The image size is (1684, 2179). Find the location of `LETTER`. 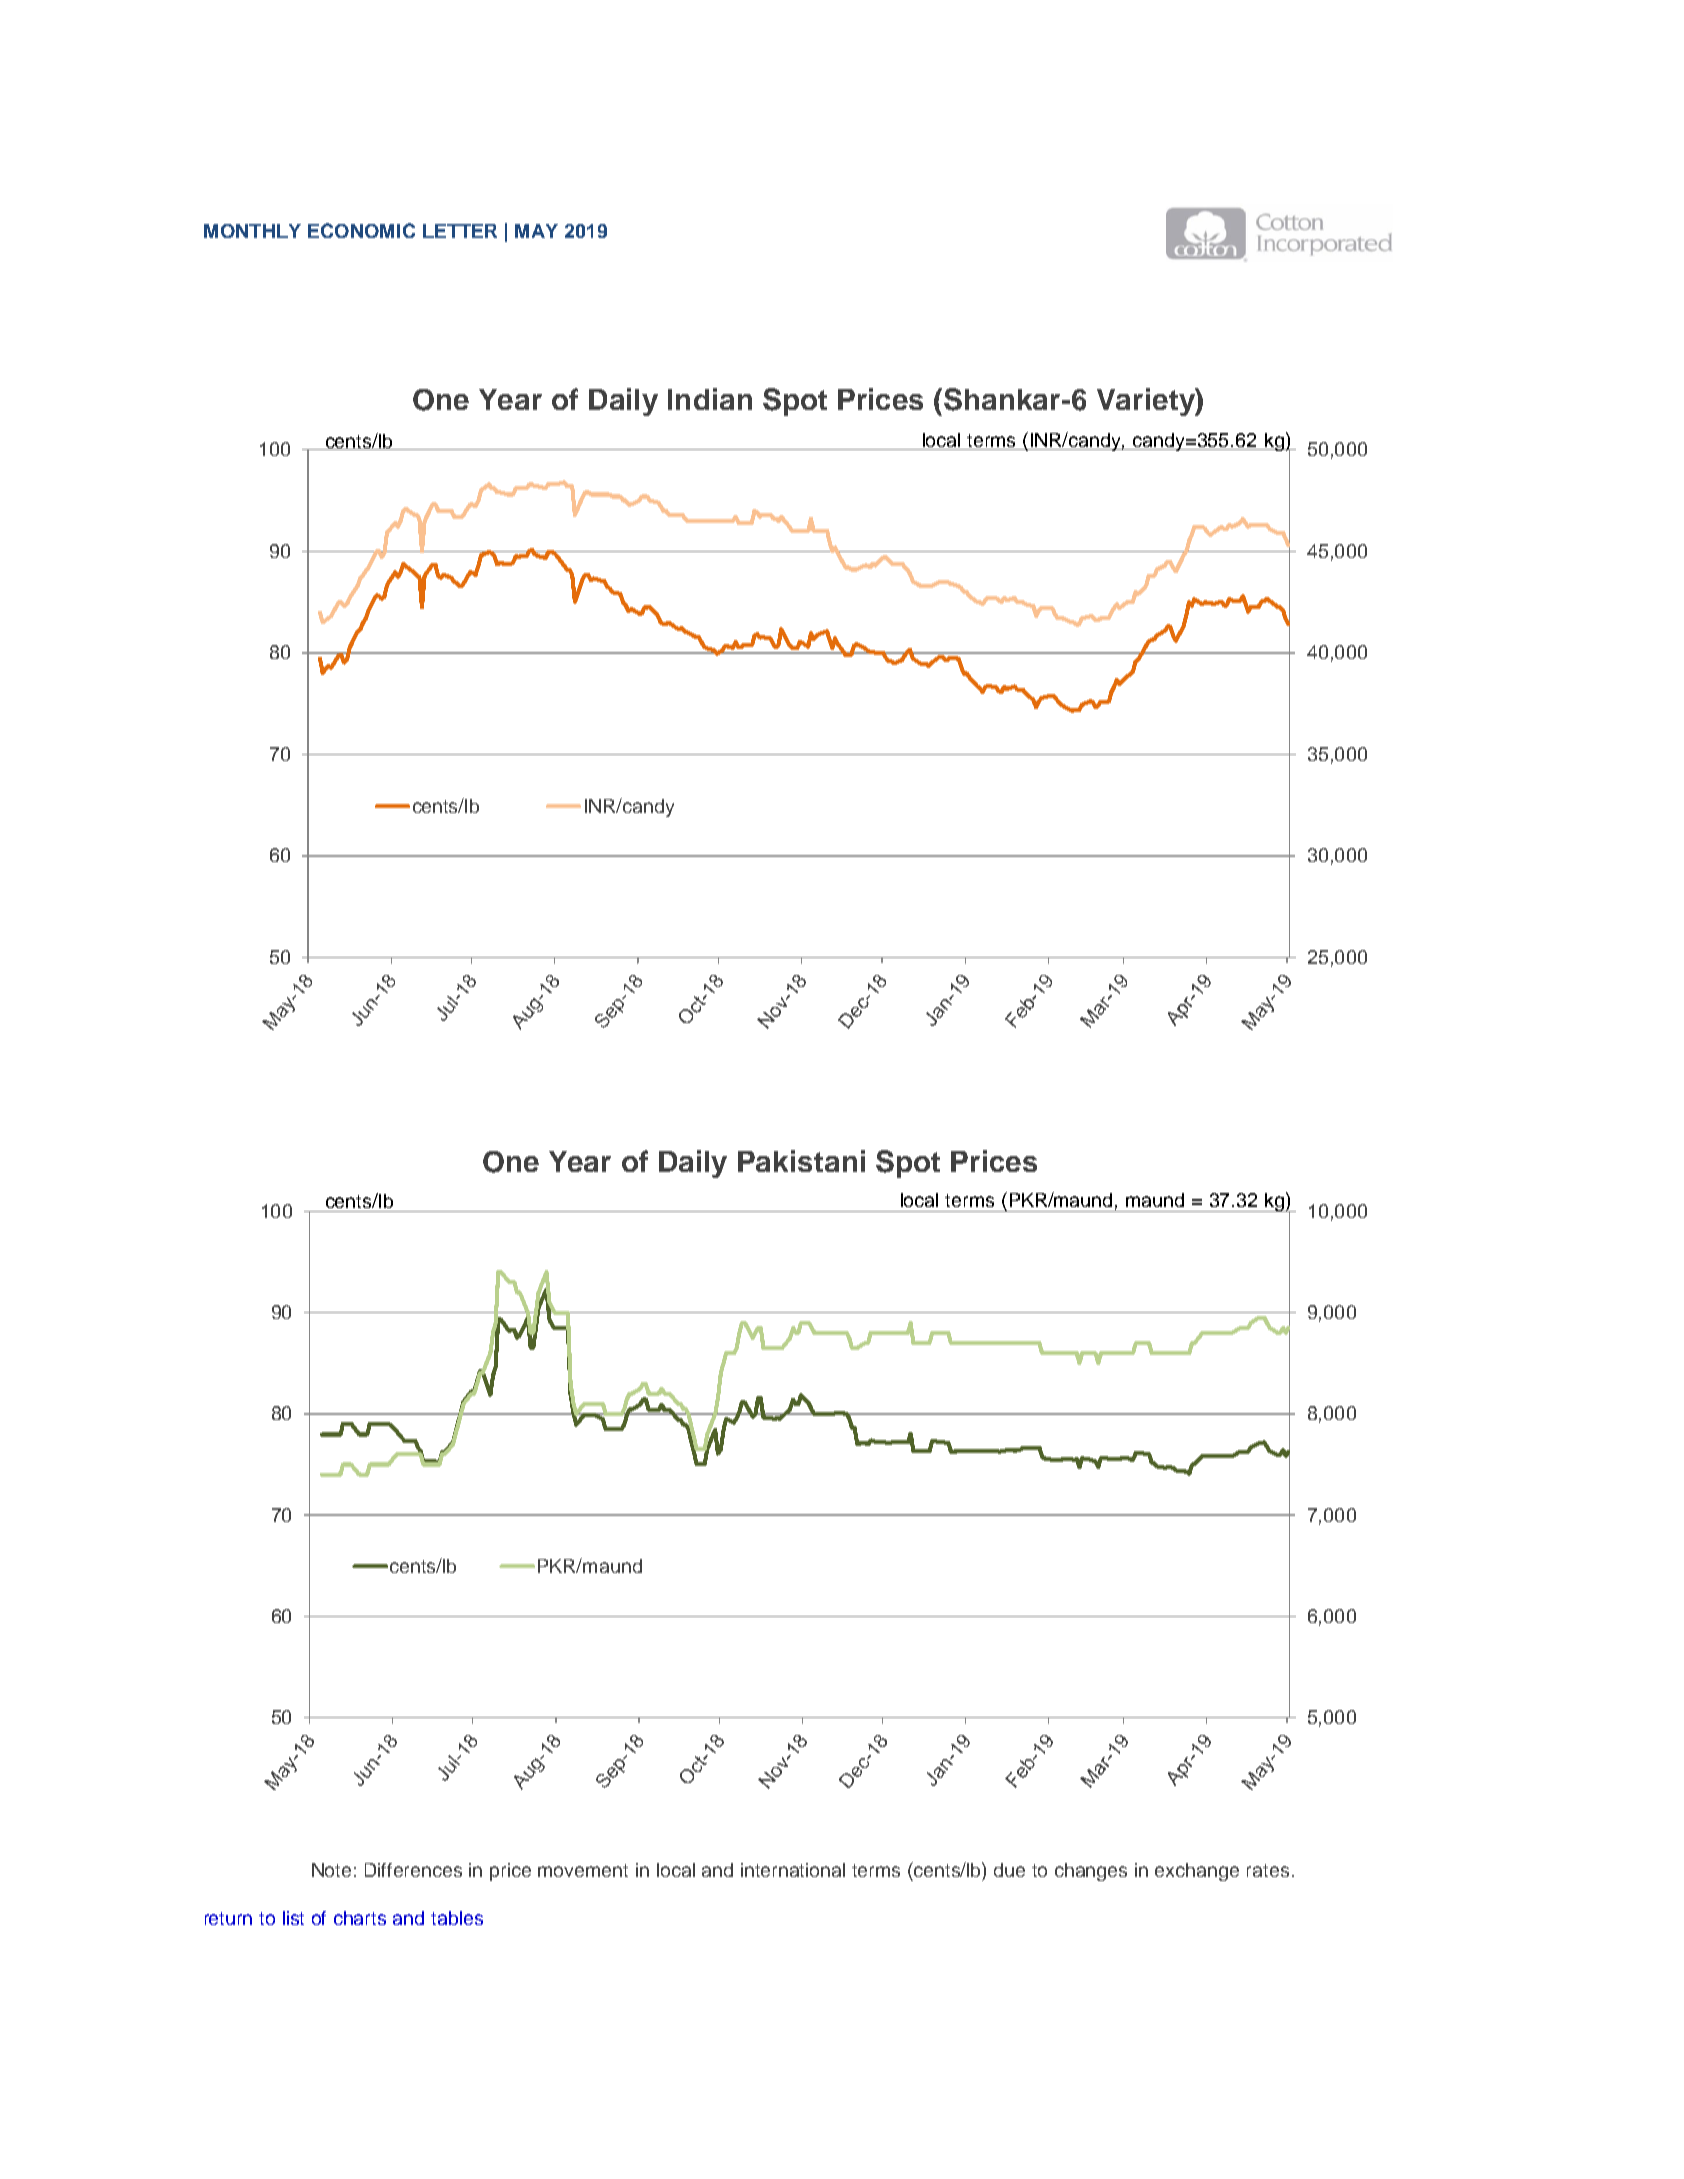

LETTER is located at coordinates (460, 231).
